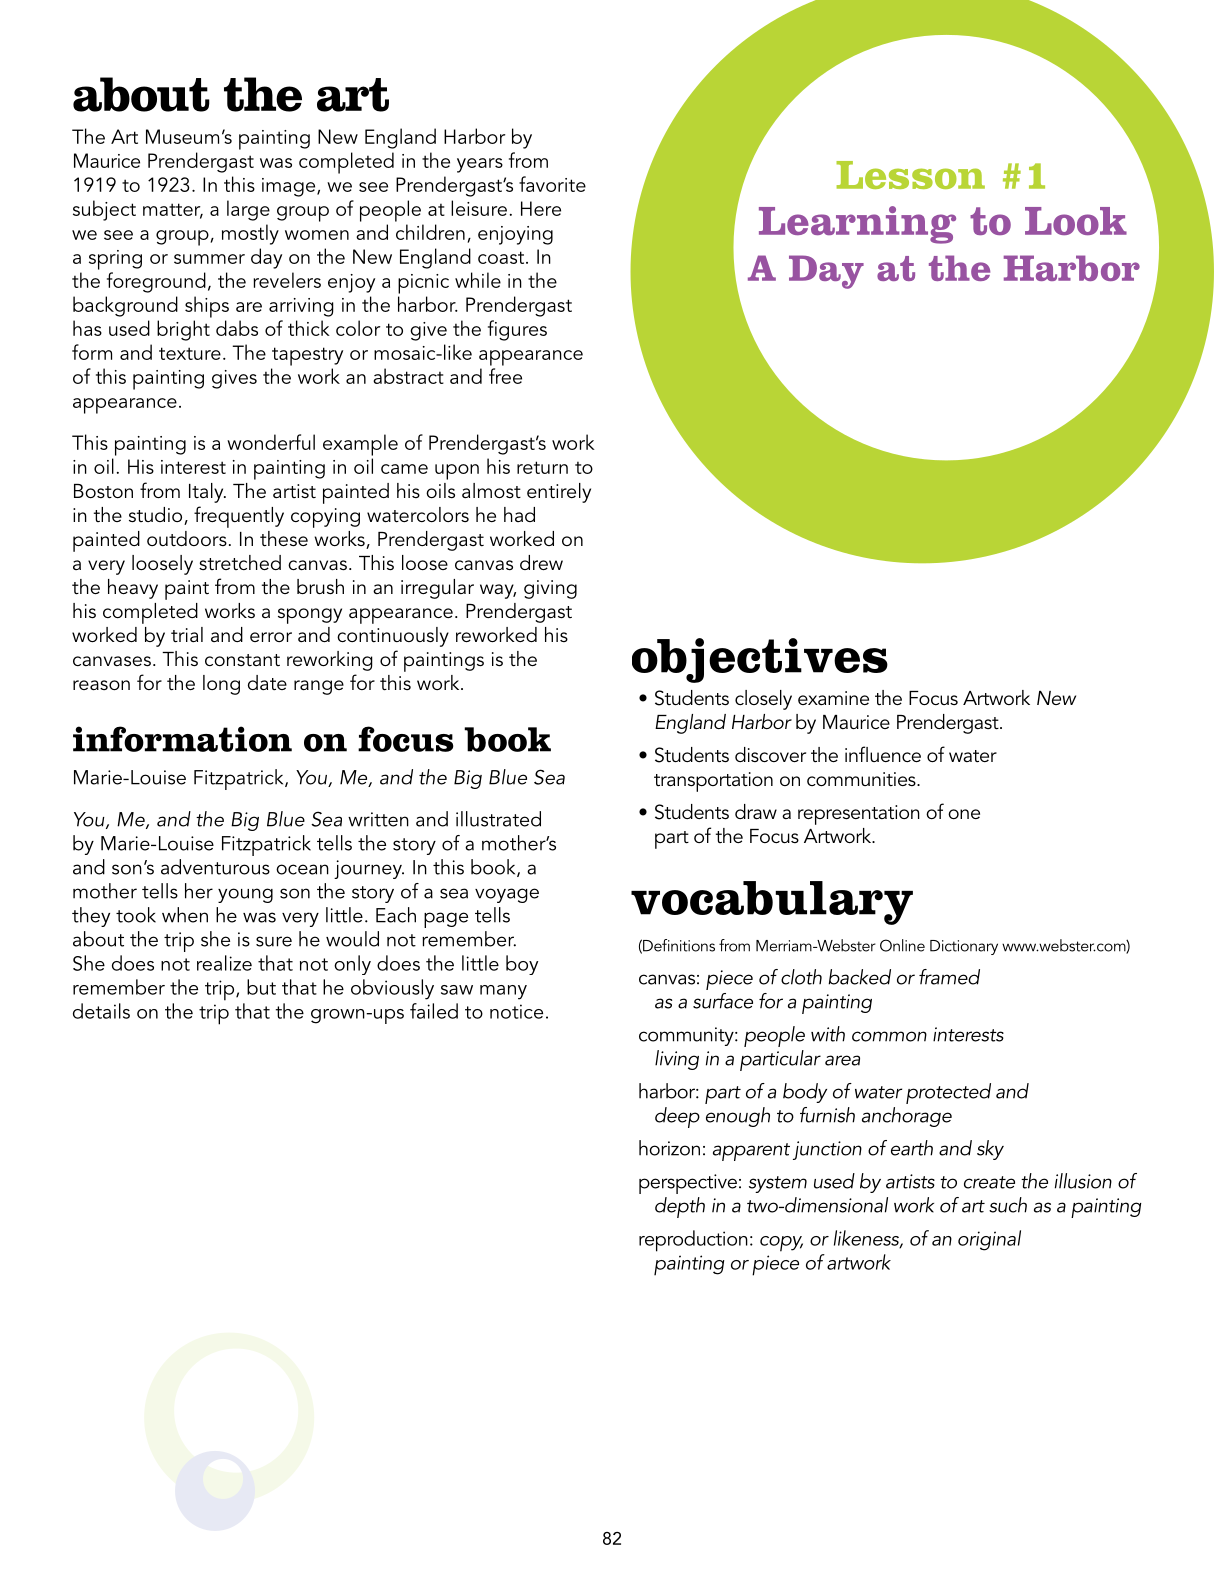 The image size is (1225, 1585). What do you see at coordinates (173, 210) in the screenshot?
I see `matter` at bounding box center [173, 210].
